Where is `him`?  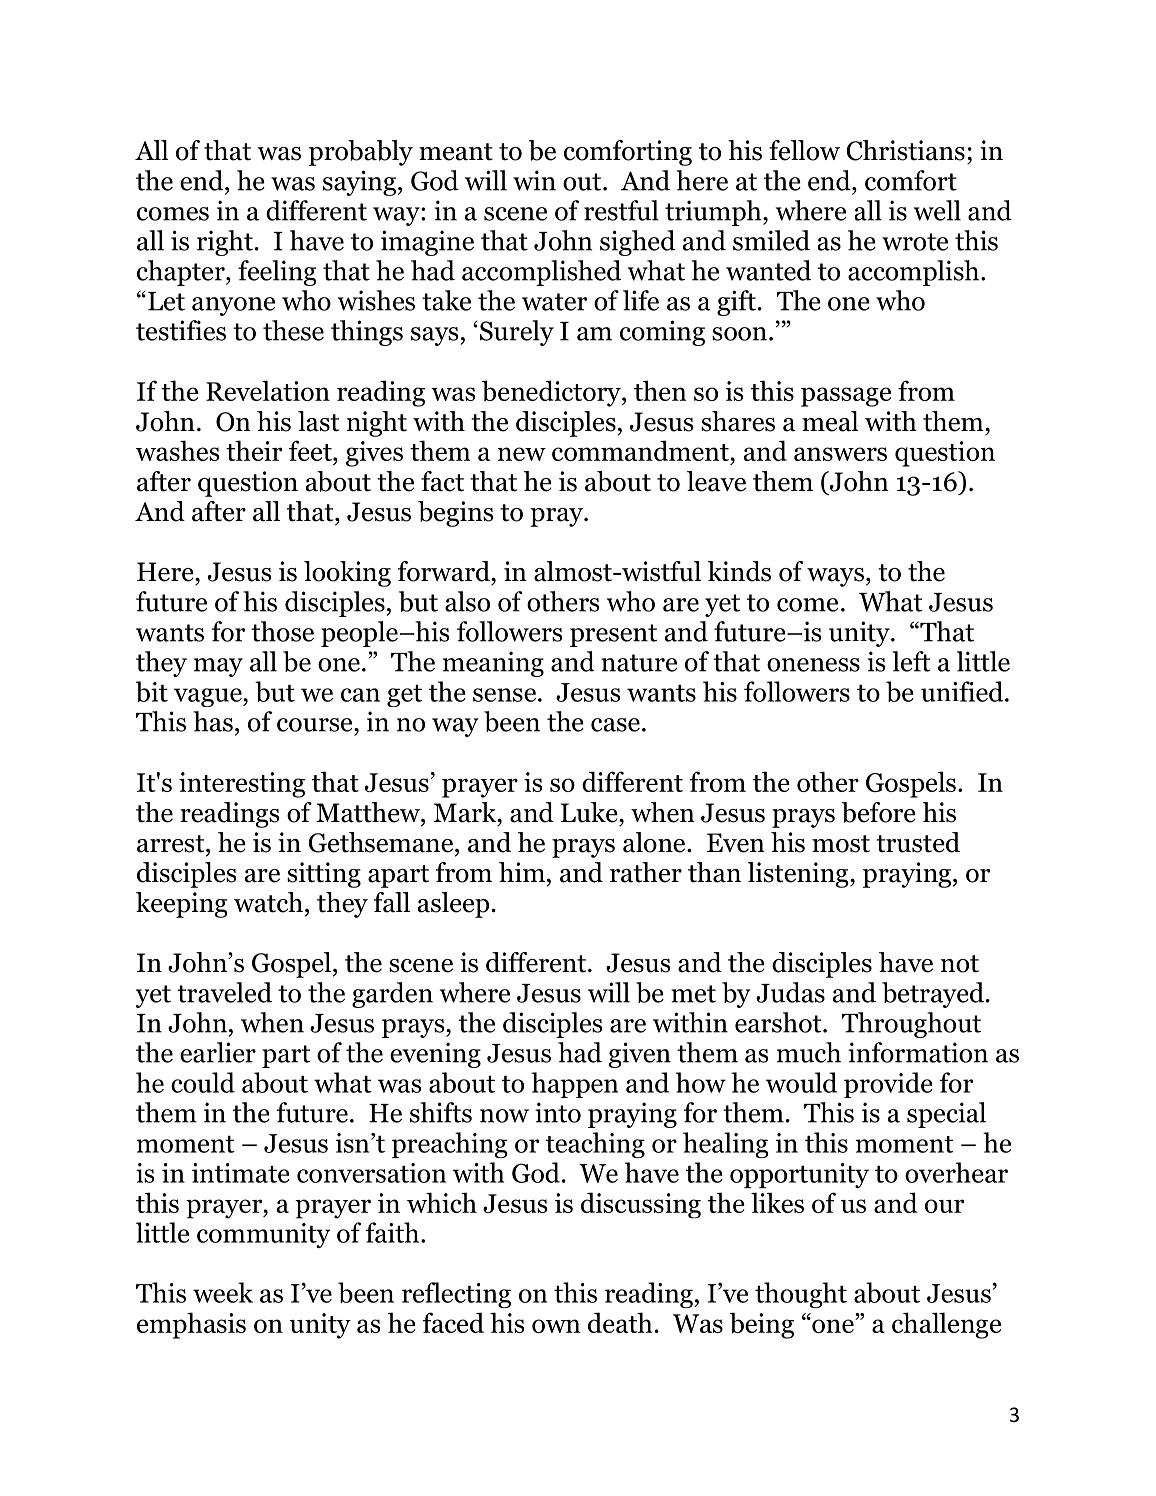 him is located at coordinates (522, 872).
